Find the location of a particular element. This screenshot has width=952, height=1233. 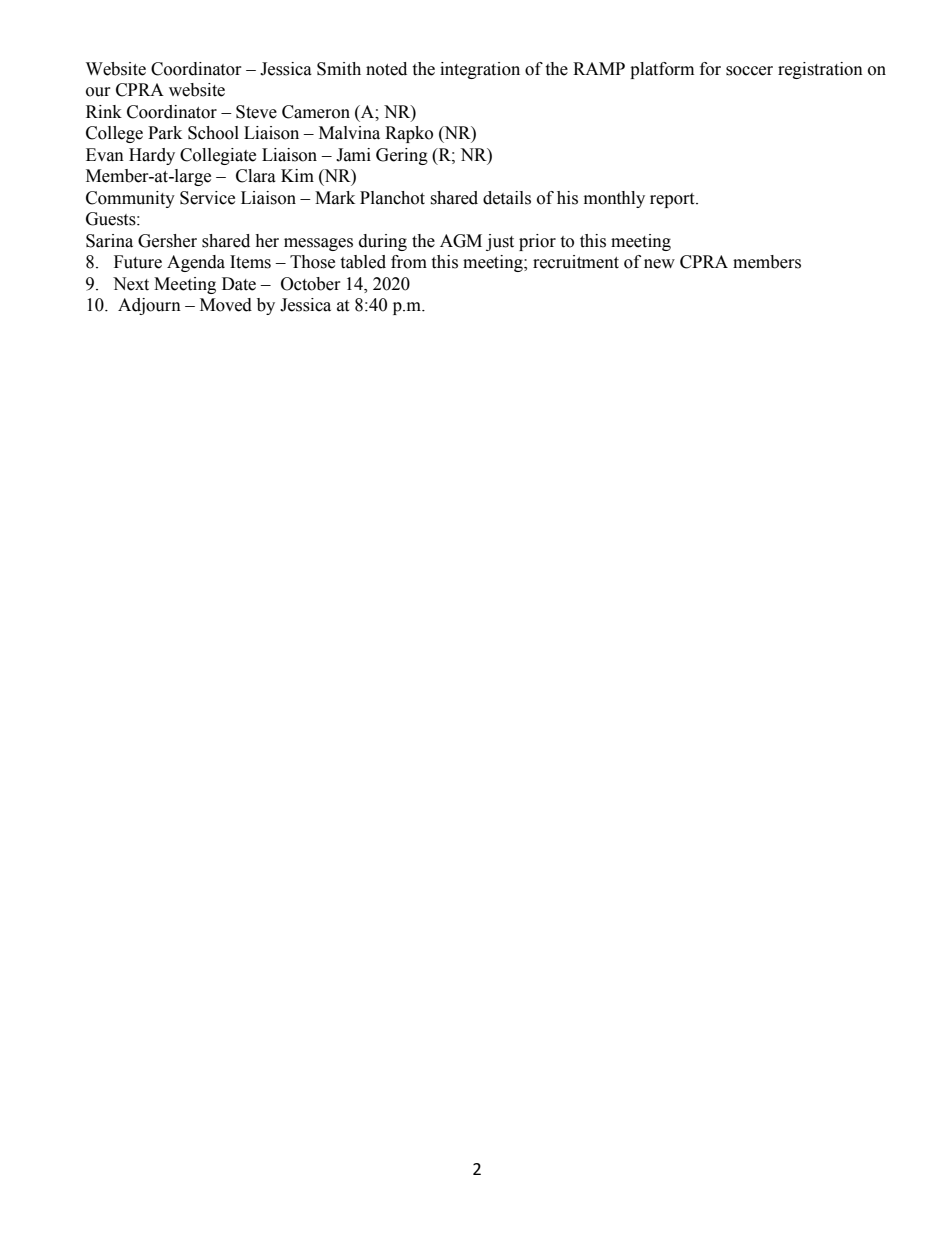

details is located at coordinates (507, 198).
